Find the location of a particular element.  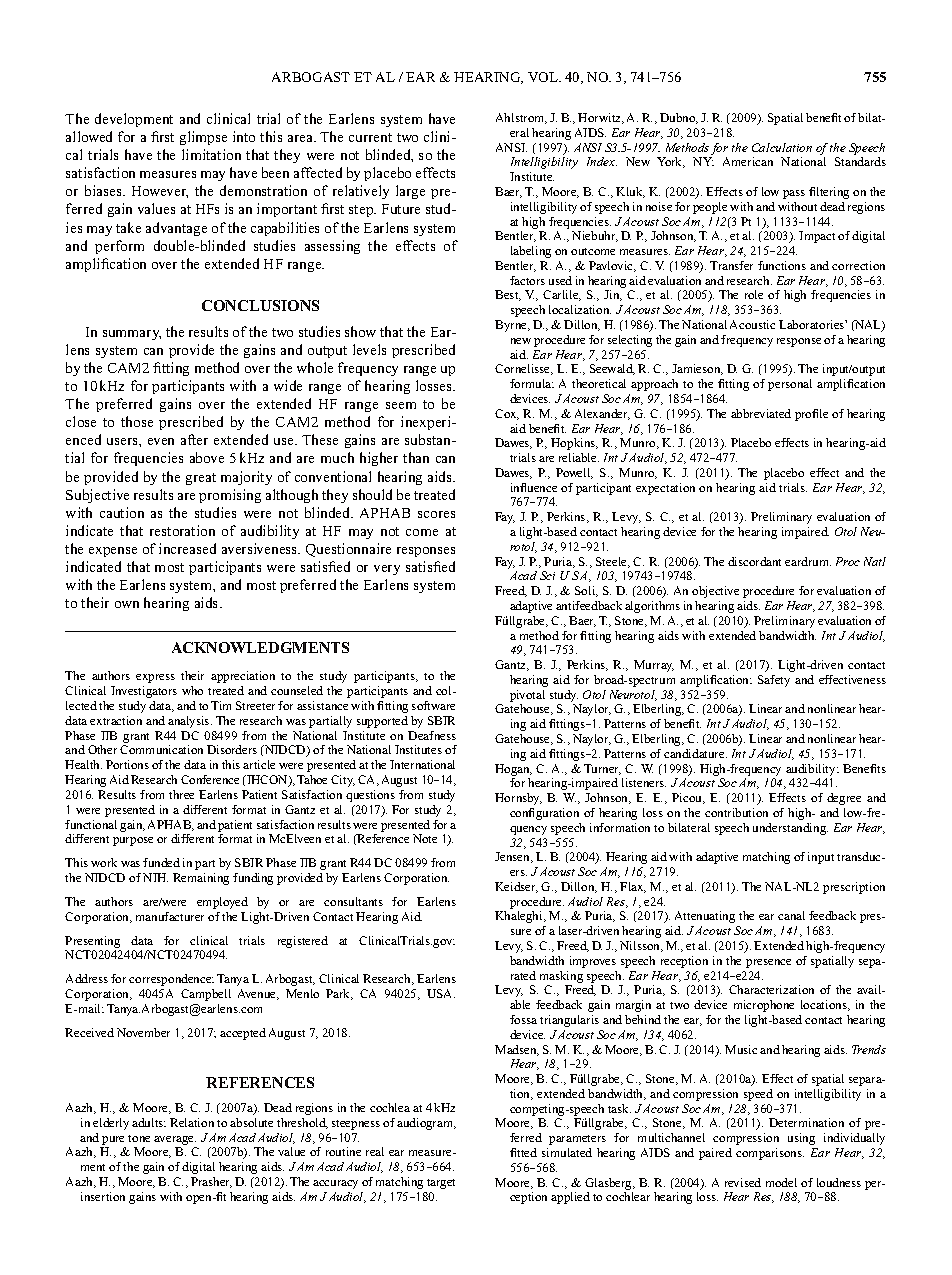

glimpse is located at coordinates (203, 138).
